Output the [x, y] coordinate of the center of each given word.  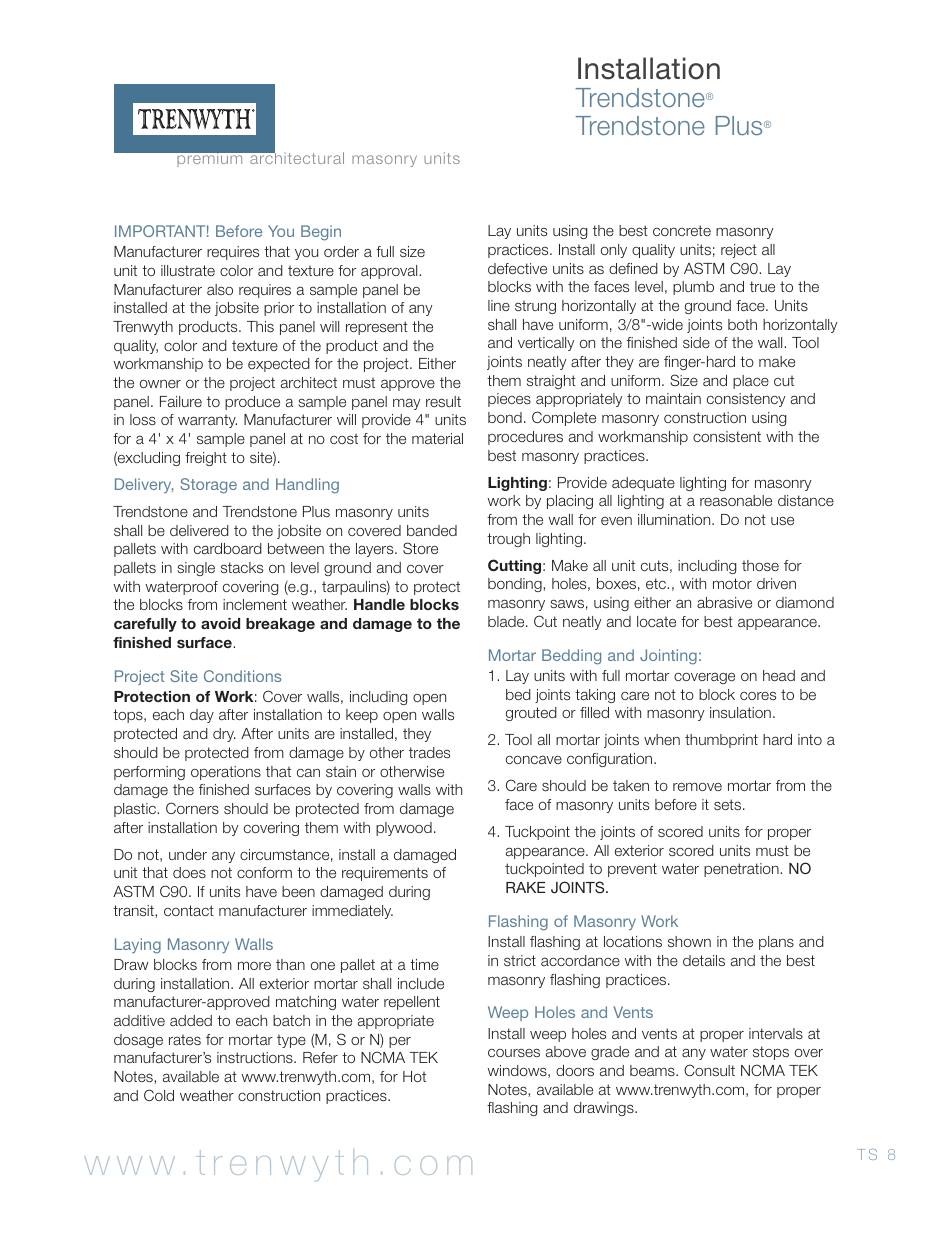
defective [517, 268]
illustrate [188, 270]
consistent [727, 436]
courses [514, 1052]
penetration [742, 870]
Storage [208, 486]
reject [739, 251]
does [189, 872]
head [779, 675]
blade [507, 621]
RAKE [525, 887]
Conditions [242, 676]
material [437, 438]
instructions [256, 1057]
